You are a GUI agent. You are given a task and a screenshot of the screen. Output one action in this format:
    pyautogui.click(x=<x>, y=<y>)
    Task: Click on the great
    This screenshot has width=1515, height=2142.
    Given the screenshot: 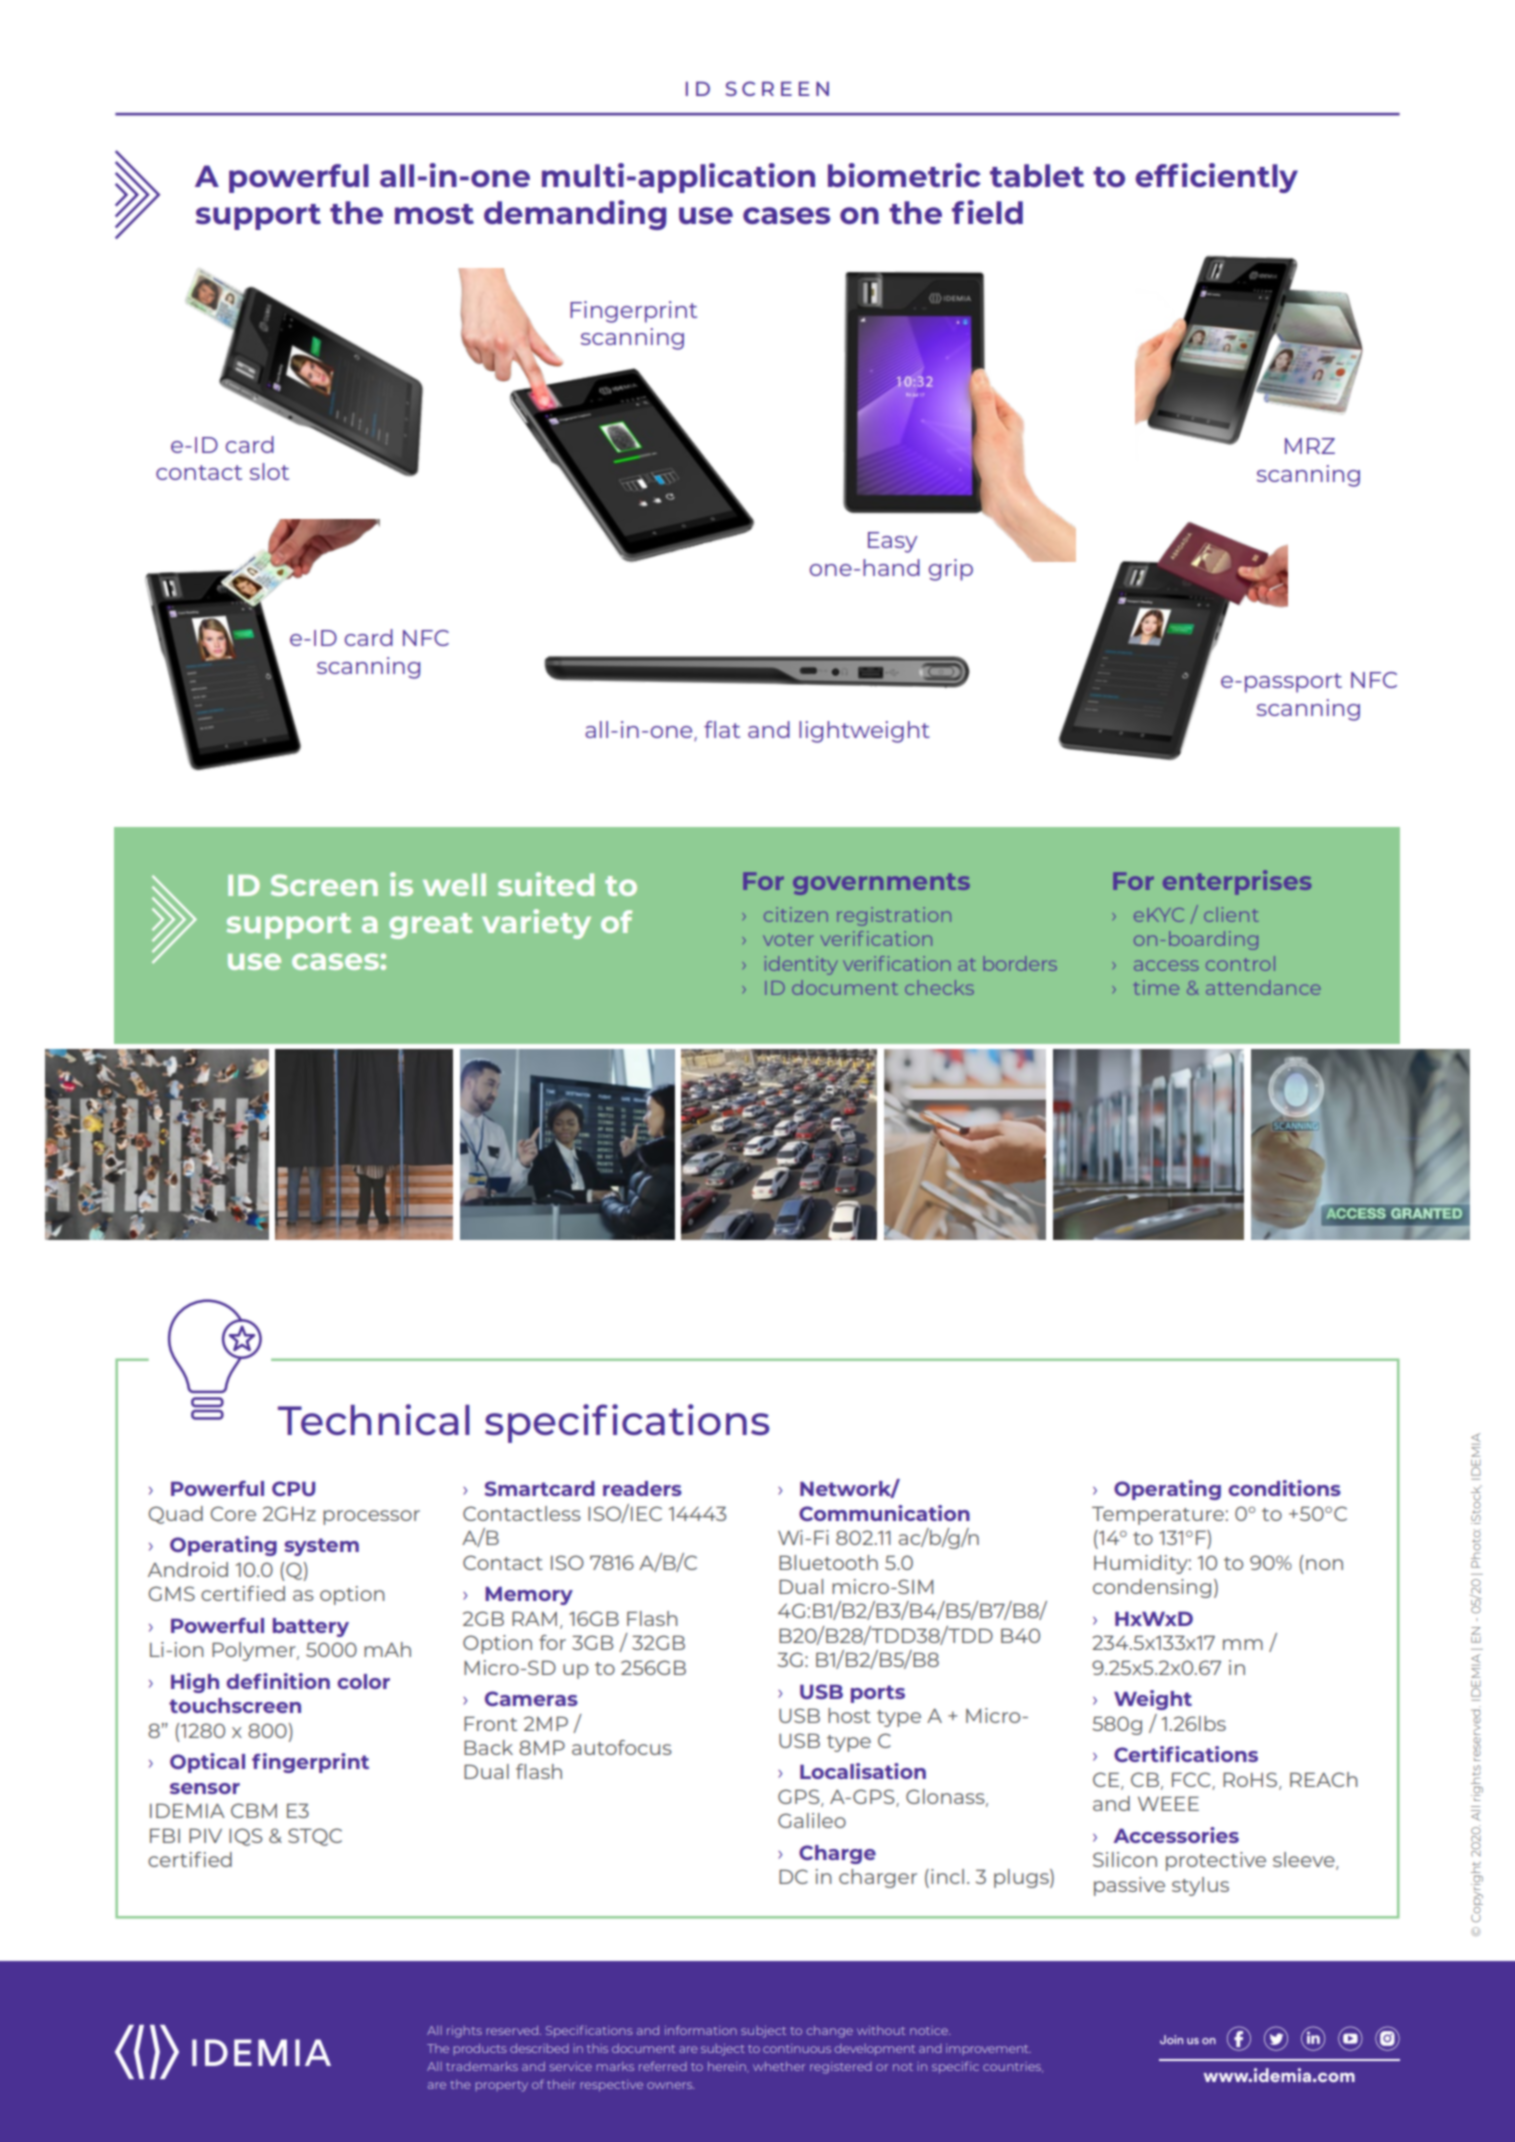 What is the action you would take?
    pyautogui.click(x=431, y=926)
